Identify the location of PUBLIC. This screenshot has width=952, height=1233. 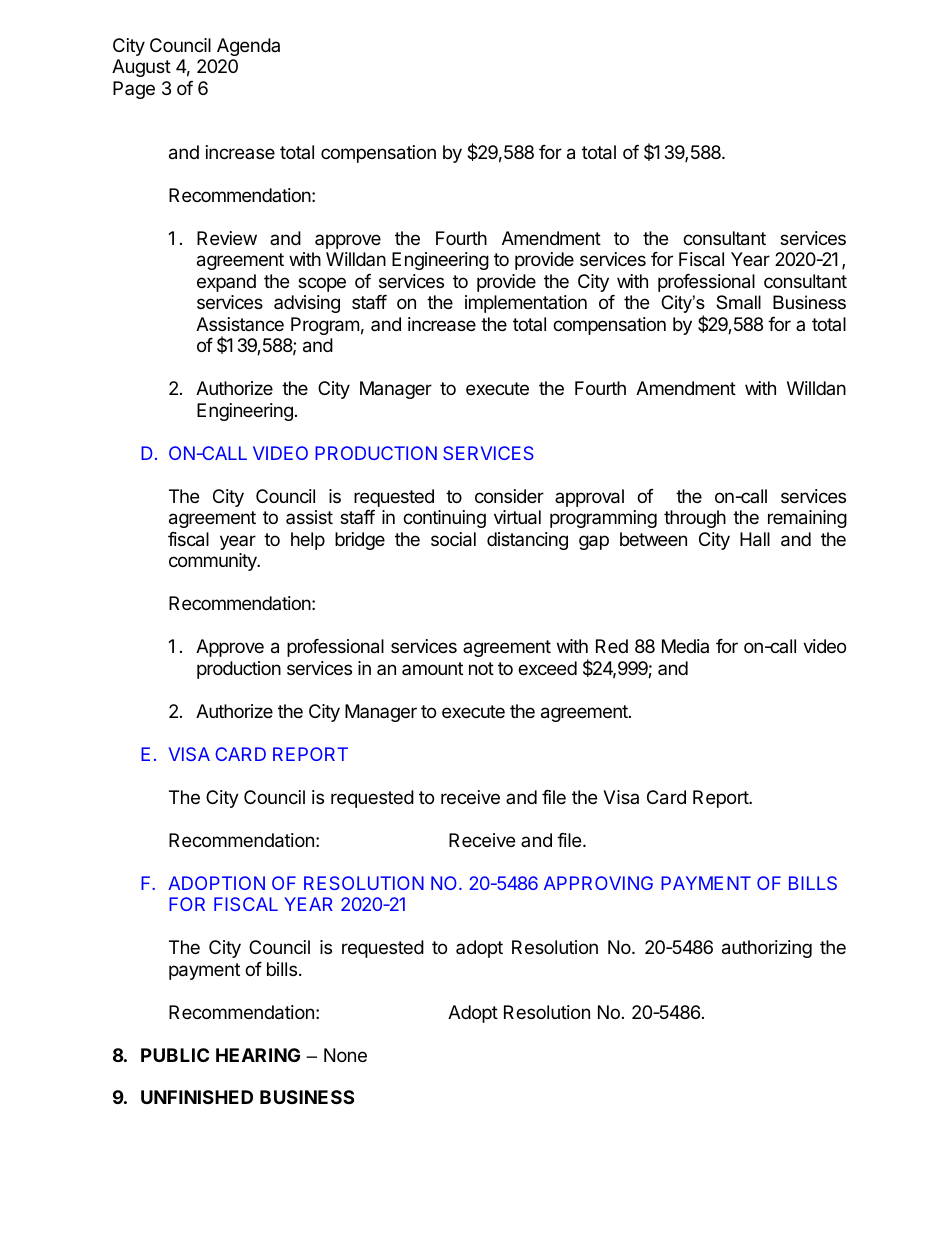
(175, 1055).
